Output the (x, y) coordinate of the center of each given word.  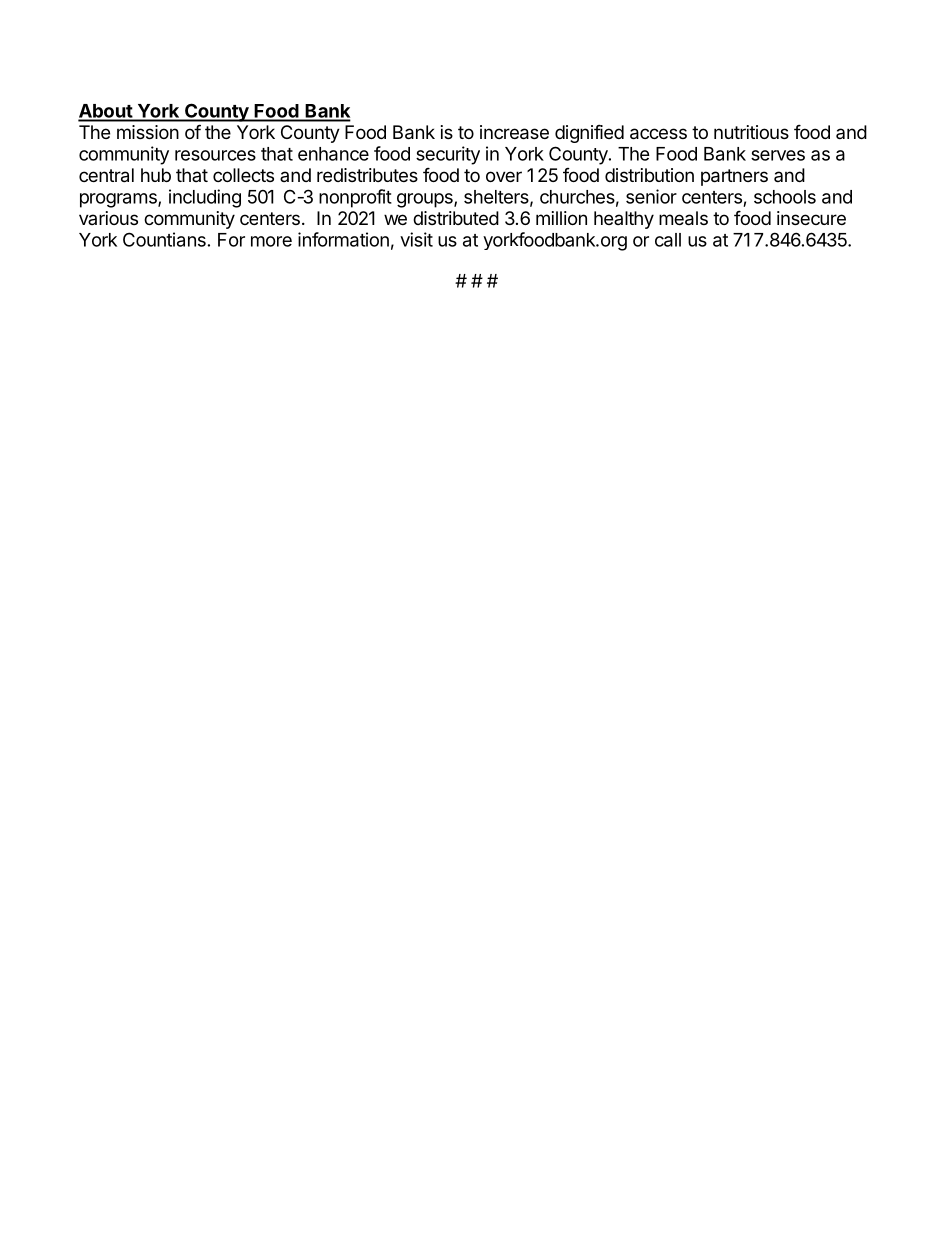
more (271, 241)
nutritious (751, 132)
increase (514, 132)
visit (416, 239)
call (668, 240)
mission (148, 132)
